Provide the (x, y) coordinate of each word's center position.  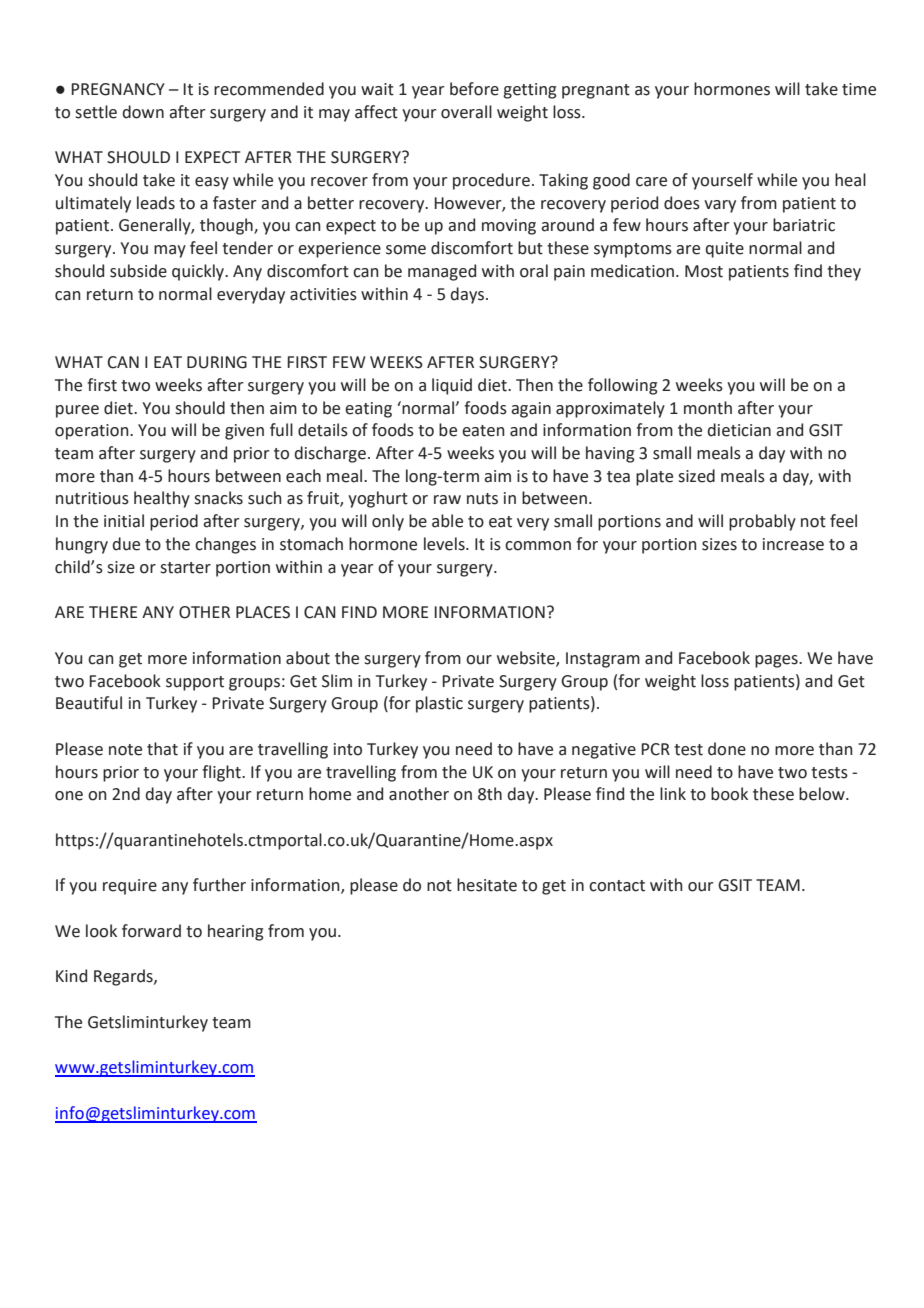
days (468, 295)
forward (151, 931)
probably (762, 522)
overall (466, 112)
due (126, 544)
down (143, 112)
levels (445, 544)
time (859, 89)
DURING (217, 362)
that (162, 749)
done (727, 749)
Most (704, 271)
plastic (439, 704)
